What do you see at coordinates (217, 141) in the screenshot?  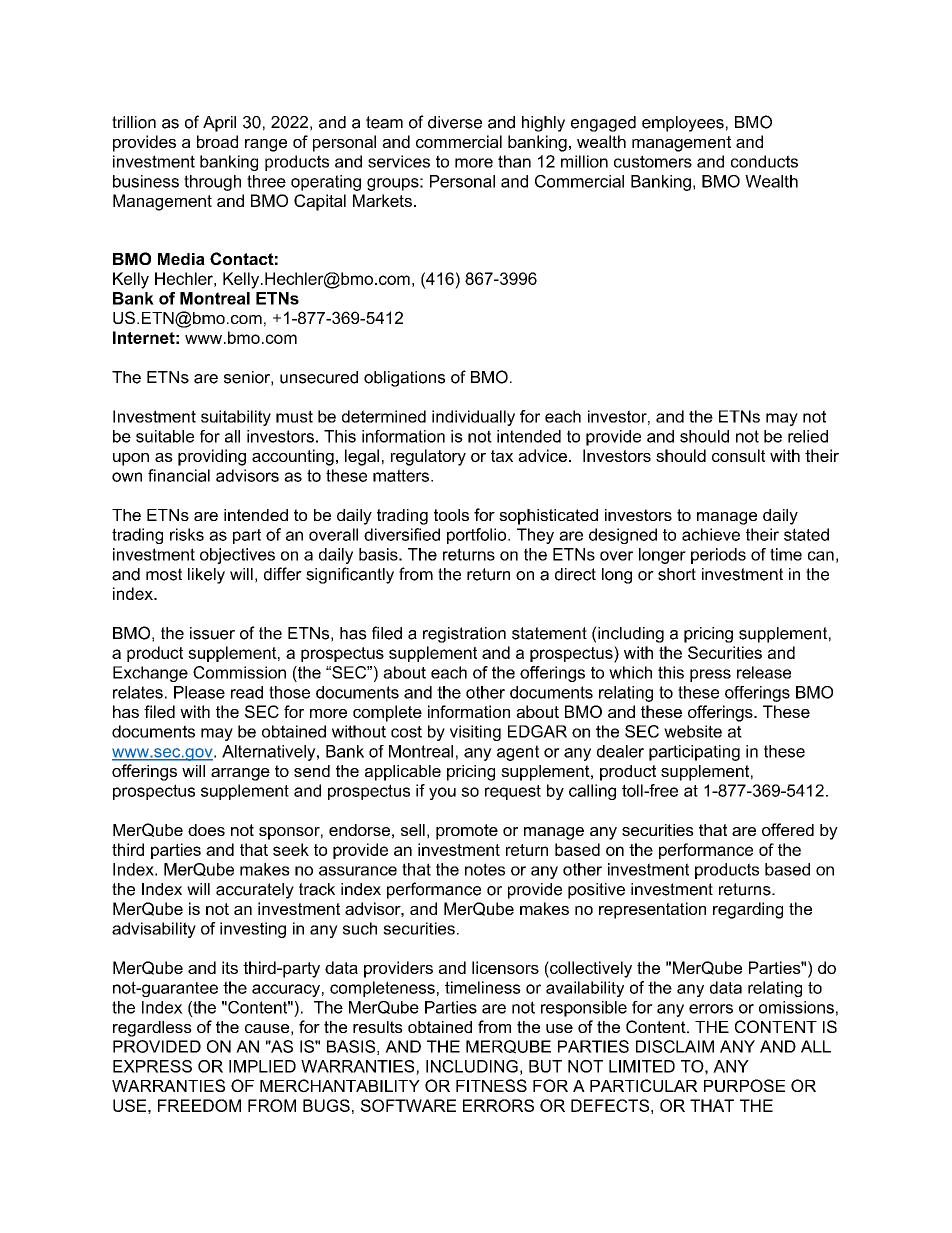 I see `broad` at bounding box center [217, 141].
